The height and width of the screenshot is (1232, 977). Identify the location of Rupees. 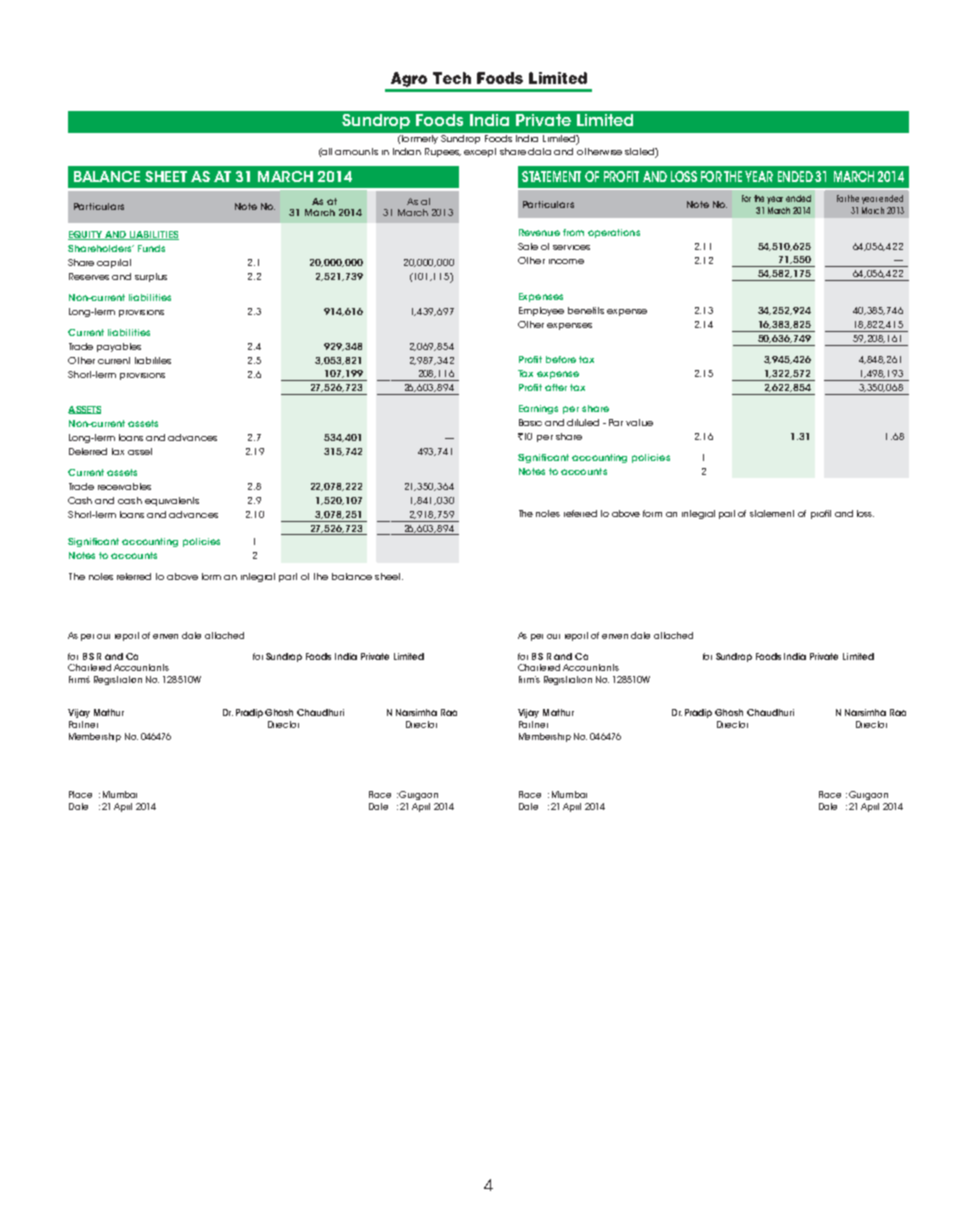
(443, 152).
